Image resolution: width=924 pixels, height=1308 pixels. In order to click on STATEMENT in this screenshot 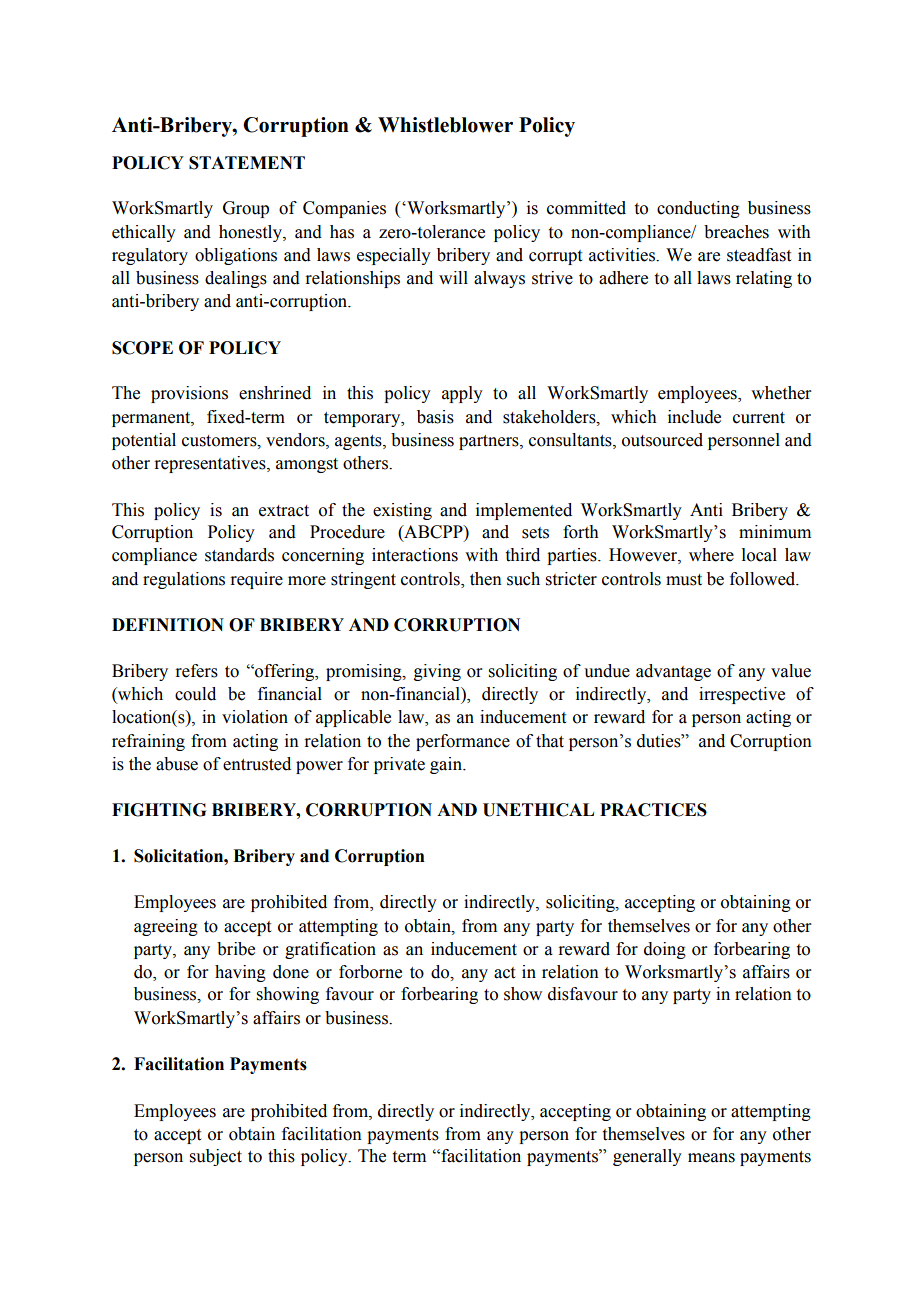, I will do `click(247, 163)`.
